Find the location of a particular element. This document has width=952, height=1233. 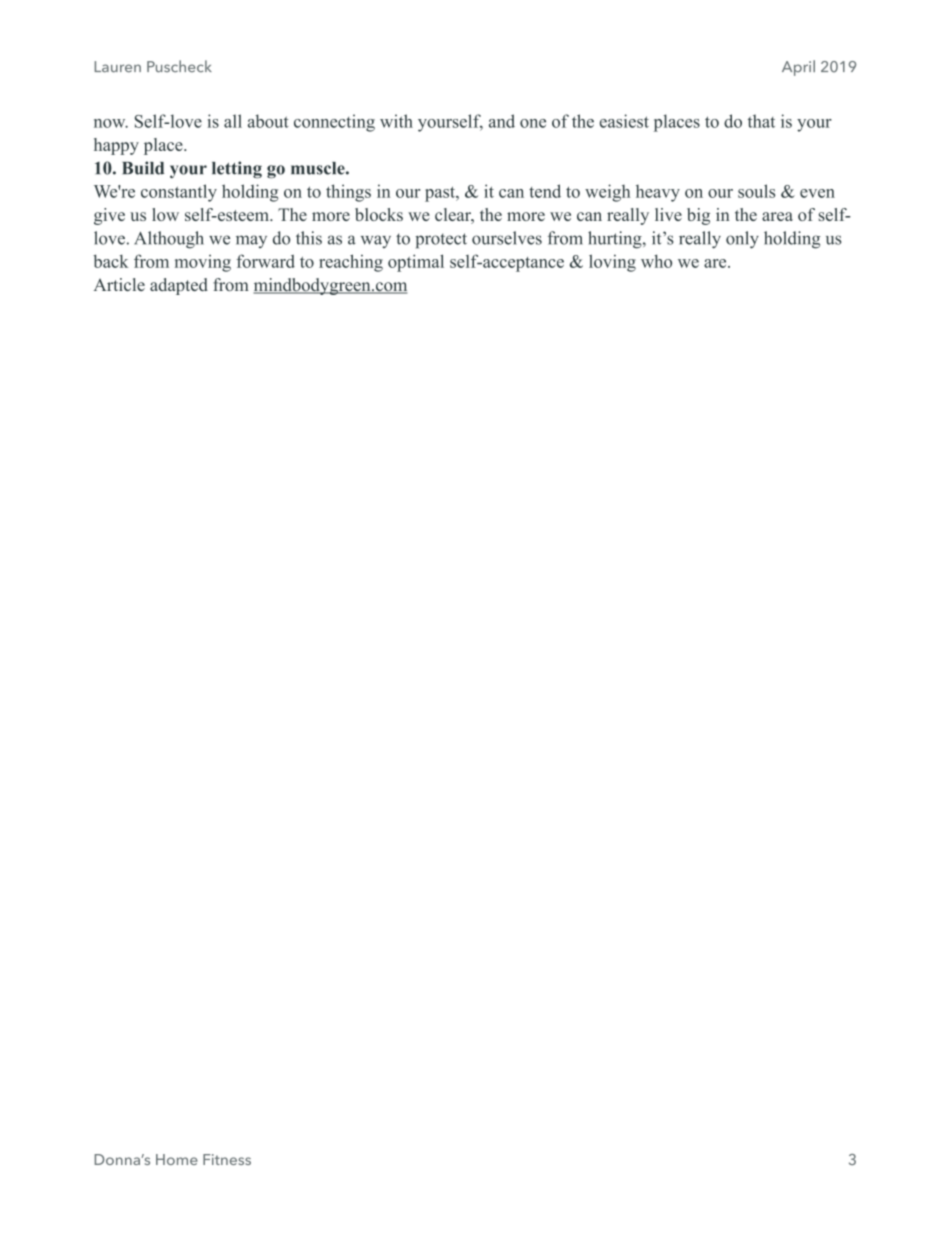

Fitness is located at coordinates (227, 1159).
